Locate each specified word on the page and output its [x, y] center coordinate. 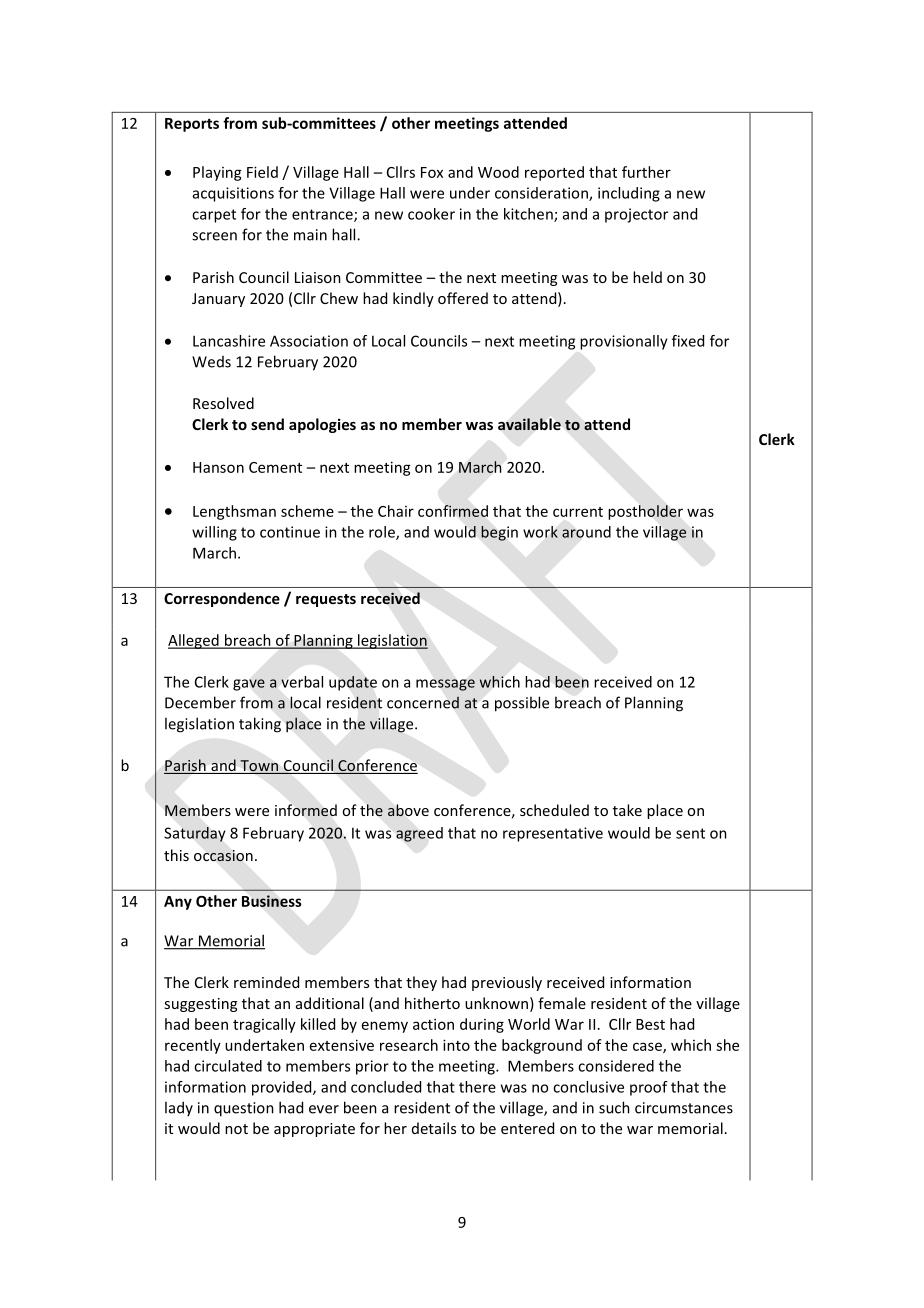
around [586, 532]
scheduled [554, 810]
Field [262, 172]
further [646, 172]
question [244, 1109]
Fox [432, 172]
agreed [419, 834]
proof [649, 1088]
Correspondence [222, 599]
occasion [223, 856]
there [477, 1087]
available [529, 424]
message [445, 685]
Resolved [223, 403]
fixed [688, 341]
